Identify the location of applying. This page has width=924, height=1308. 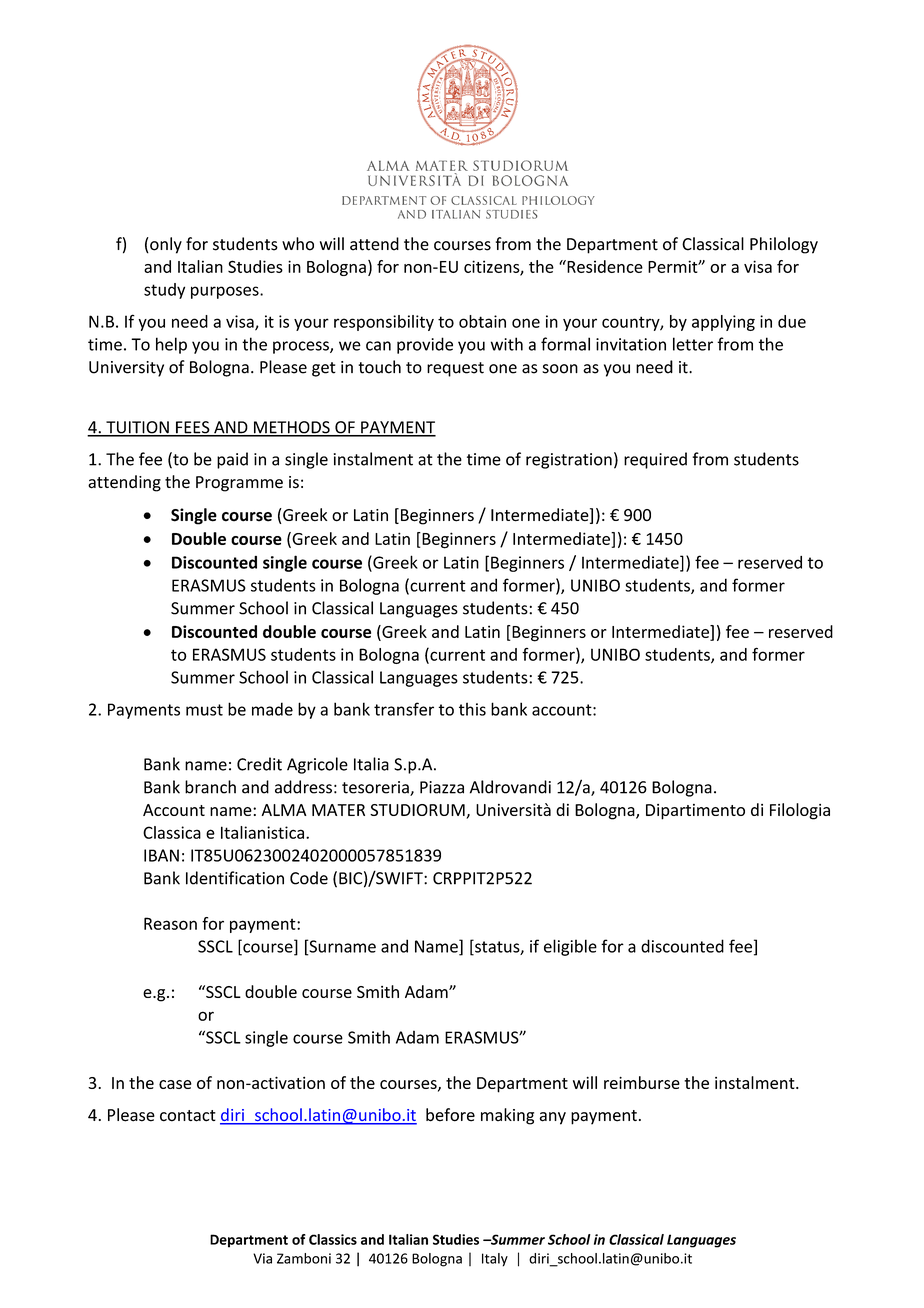
(723, 323).
